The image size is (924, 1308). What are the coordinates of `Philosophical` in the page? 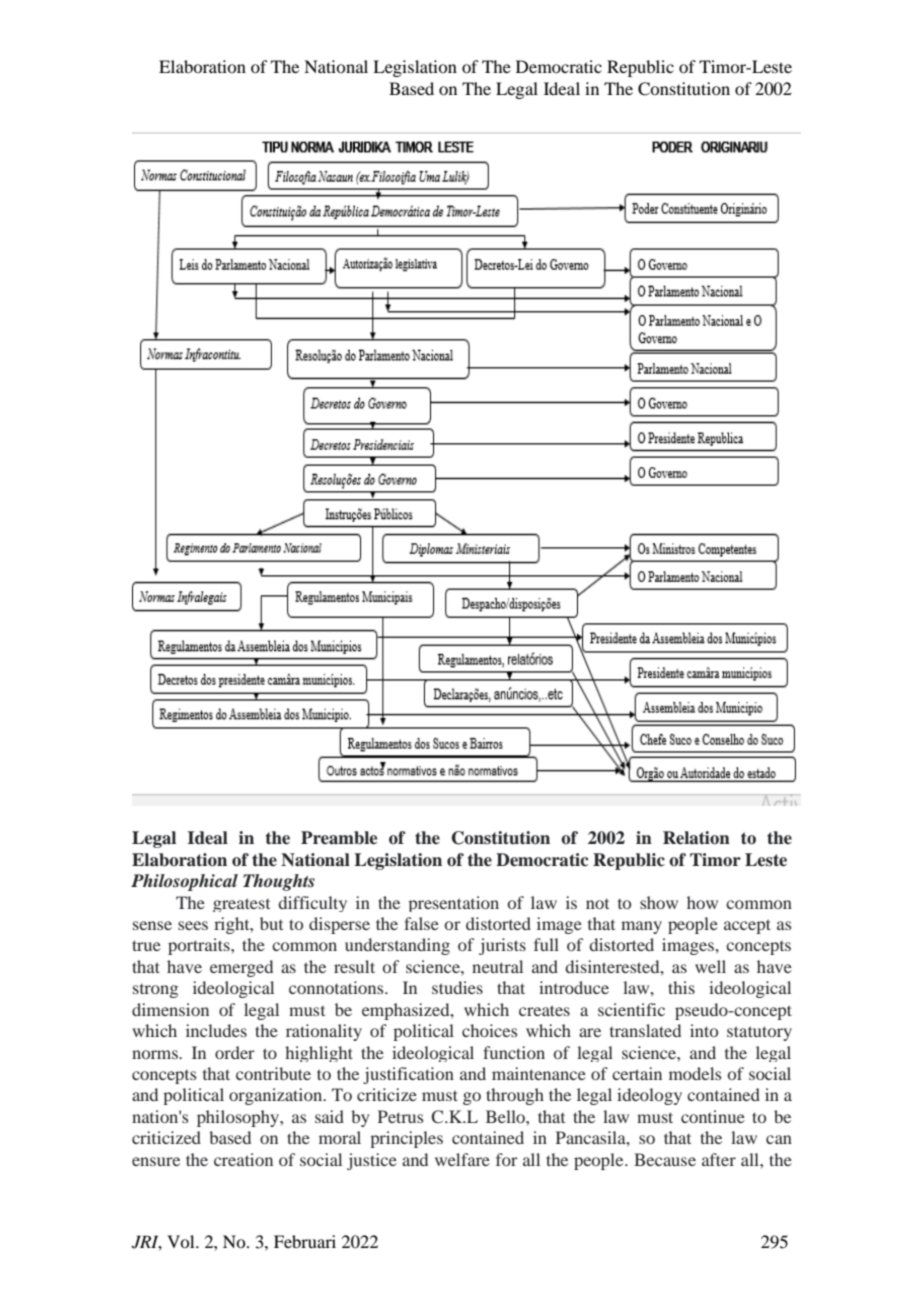 It's located at (184, 882).
